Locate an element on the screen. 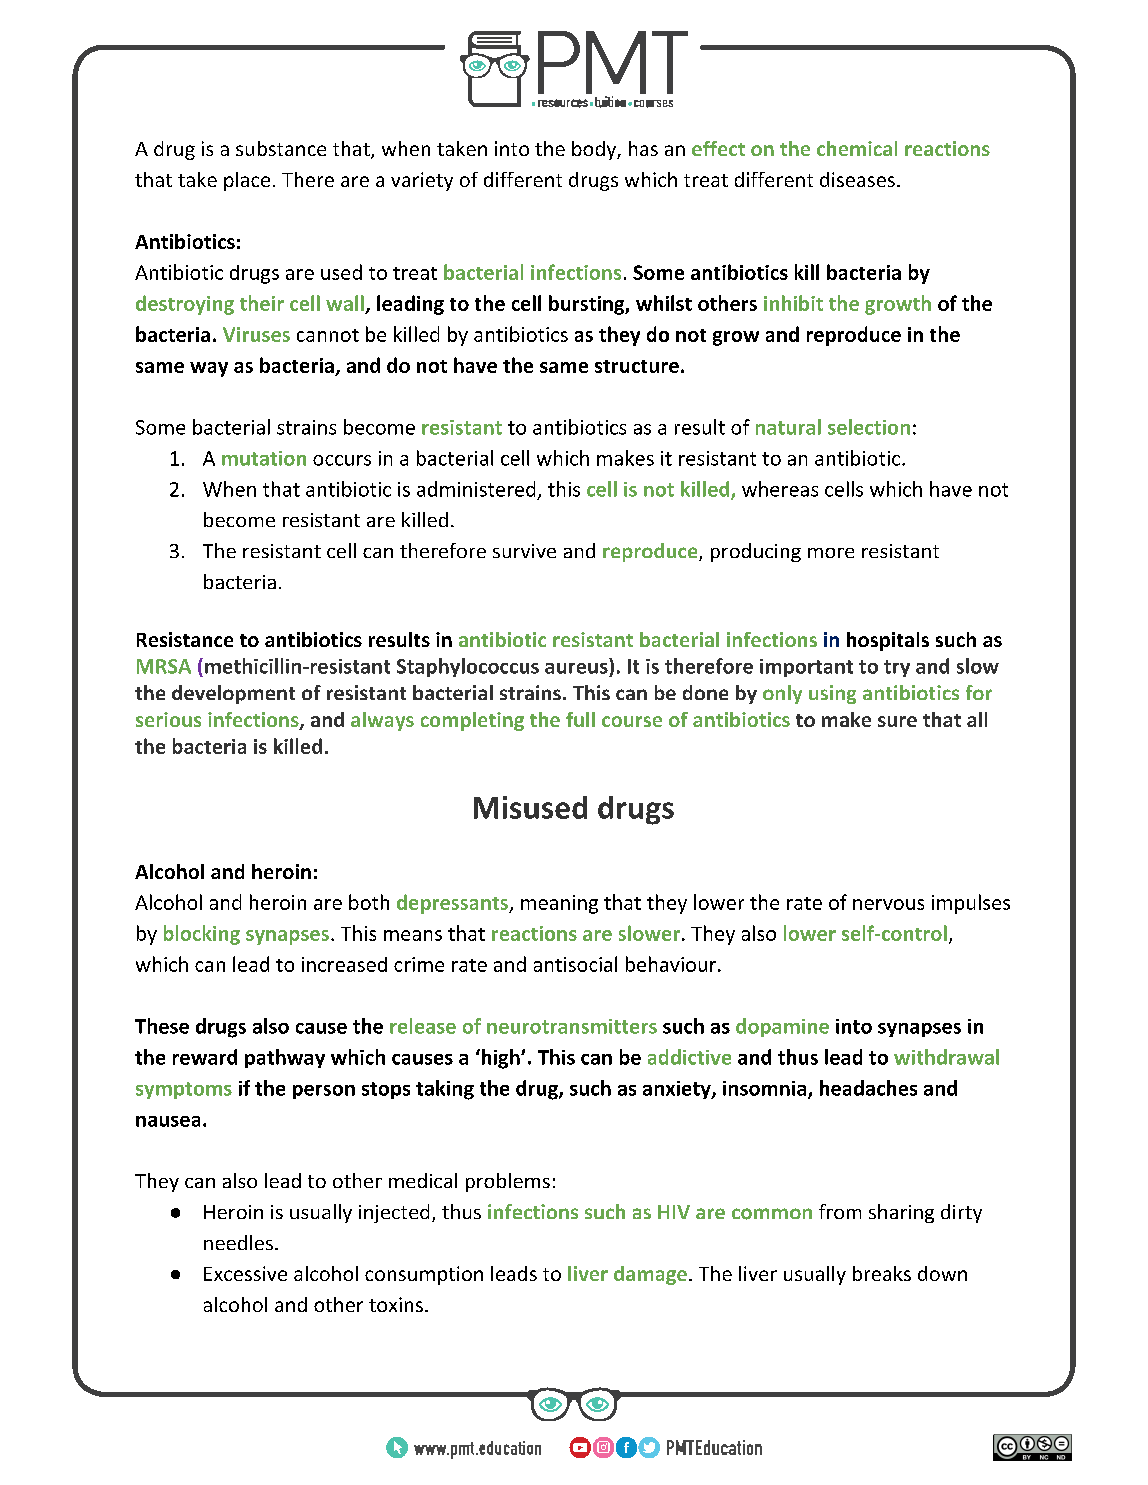 This screenshot has width=1148, height=1485. Excessive is located at coordinates (245, 1273).
